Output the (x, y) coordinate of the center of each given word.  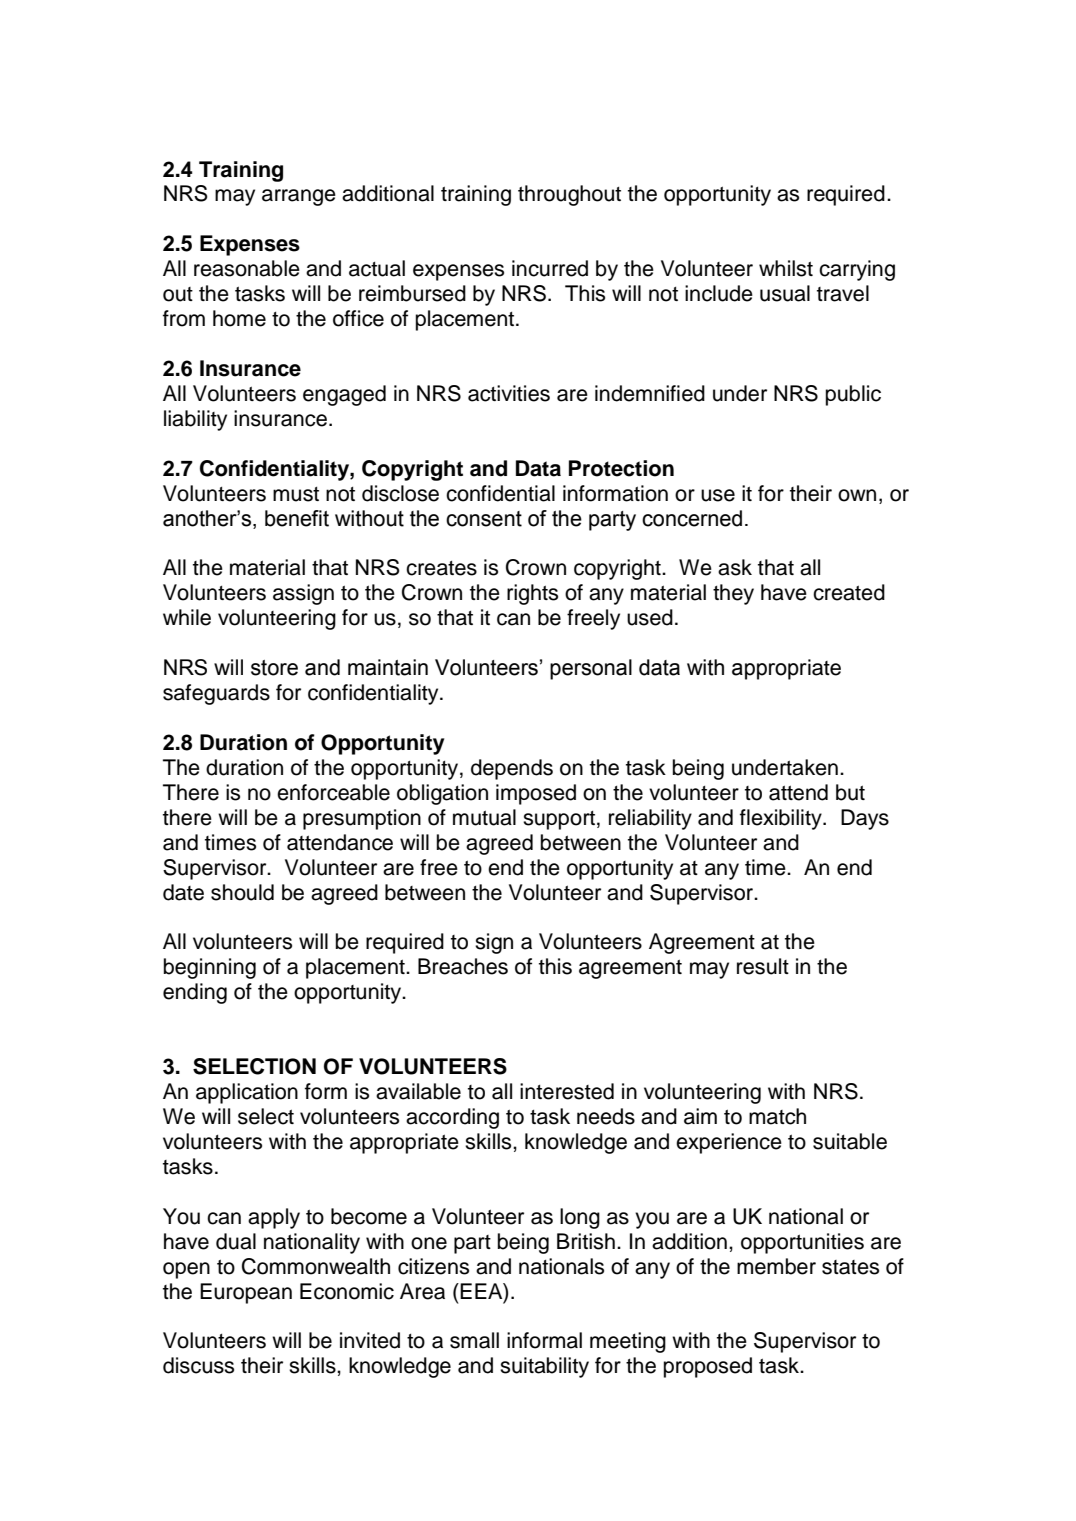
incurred (550, 268)
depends (512, 769)
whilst (786, 268)
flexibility (782, 819)
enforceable (333, 792)
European (246, 1293)
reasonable (247, 268)
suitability (544, 1367)
